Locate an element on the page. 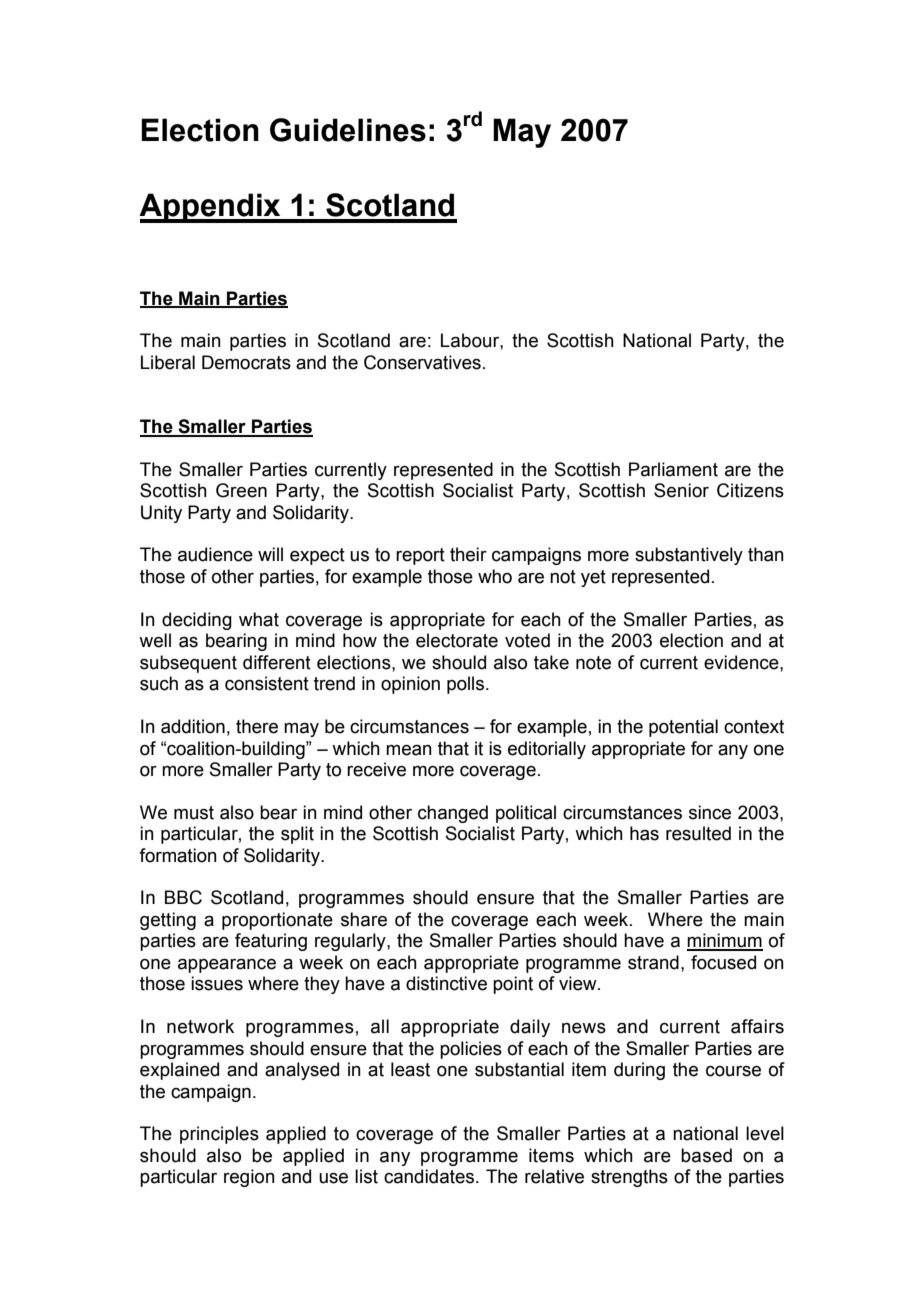  Appendix is located at coordinates (211, 208).
